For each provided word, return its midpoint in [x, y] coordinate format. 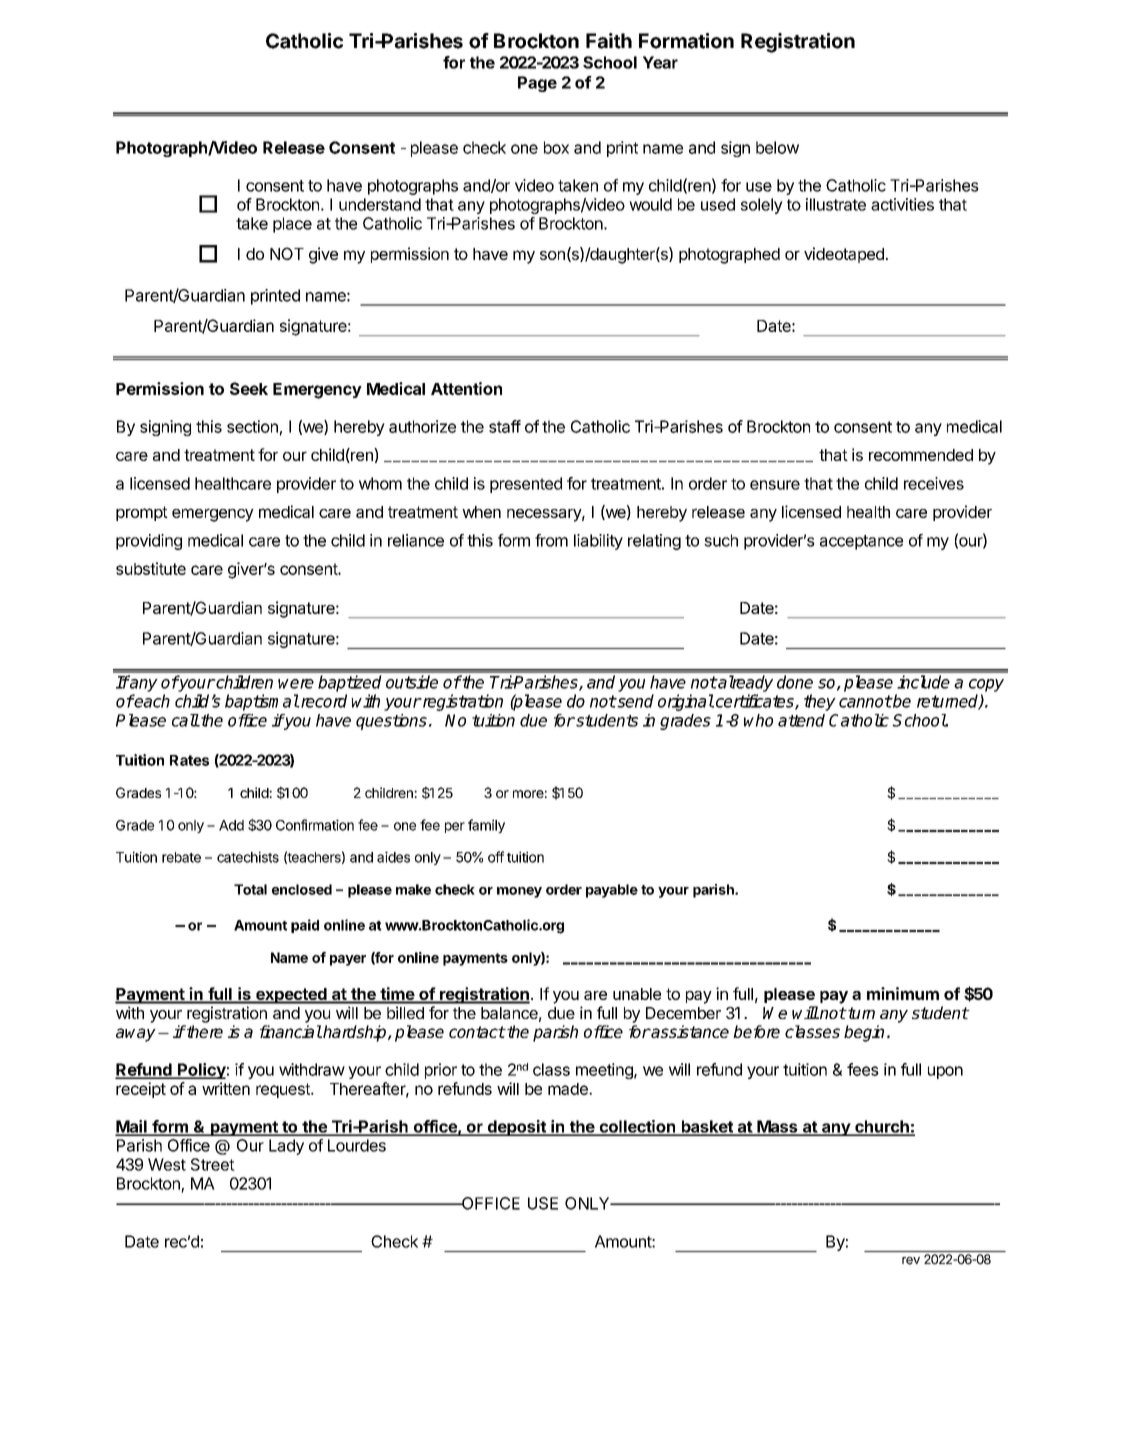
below [777, 147]
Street [213, 1164]
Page [537, 84]
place [292, 225]
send [634, 701]
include [923, 682]
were [296, 684]
